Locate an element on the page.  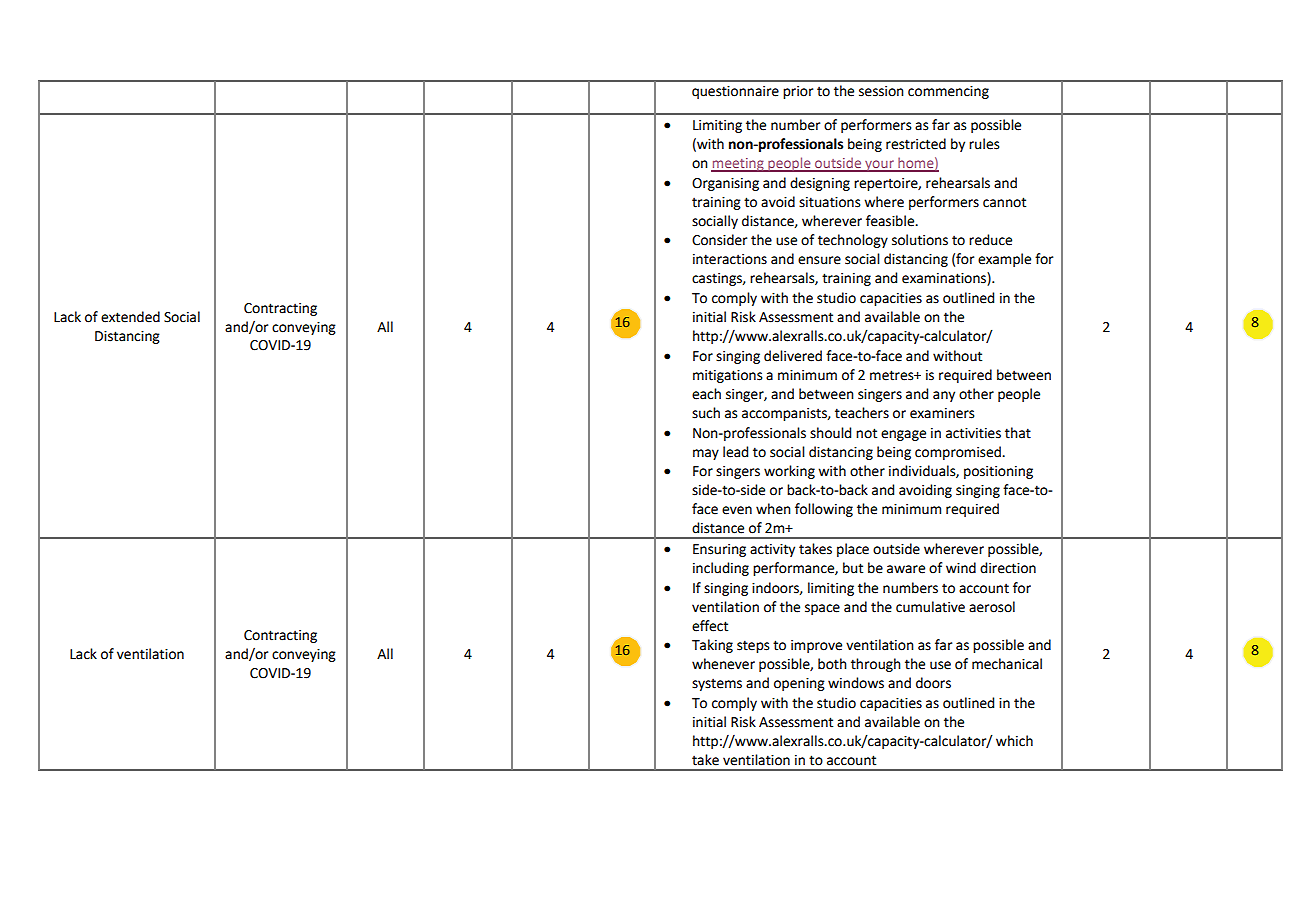
such is located at coordinates (706, 413).
